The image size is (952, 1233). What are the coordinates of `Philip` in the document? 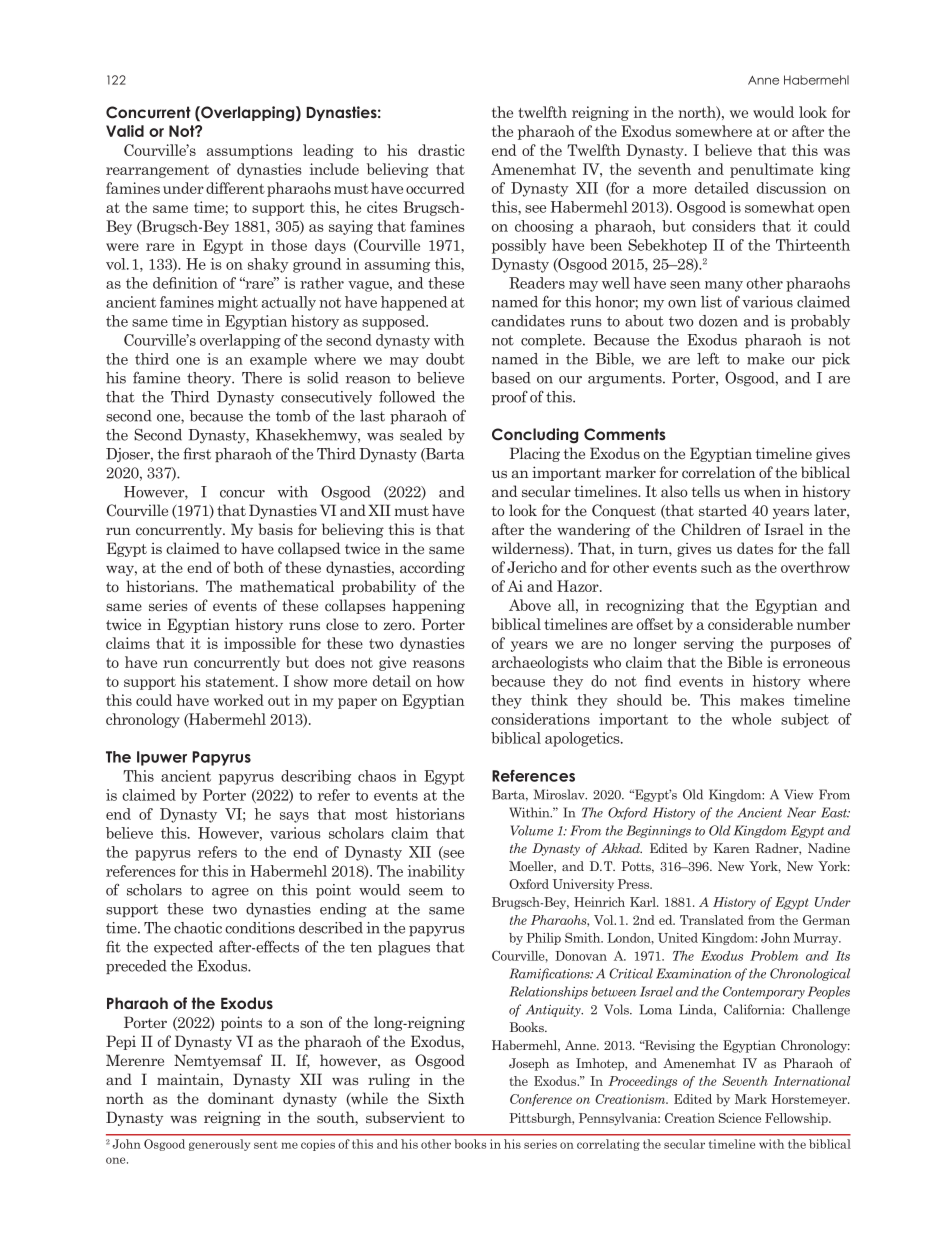 It's located at (543, 939).
